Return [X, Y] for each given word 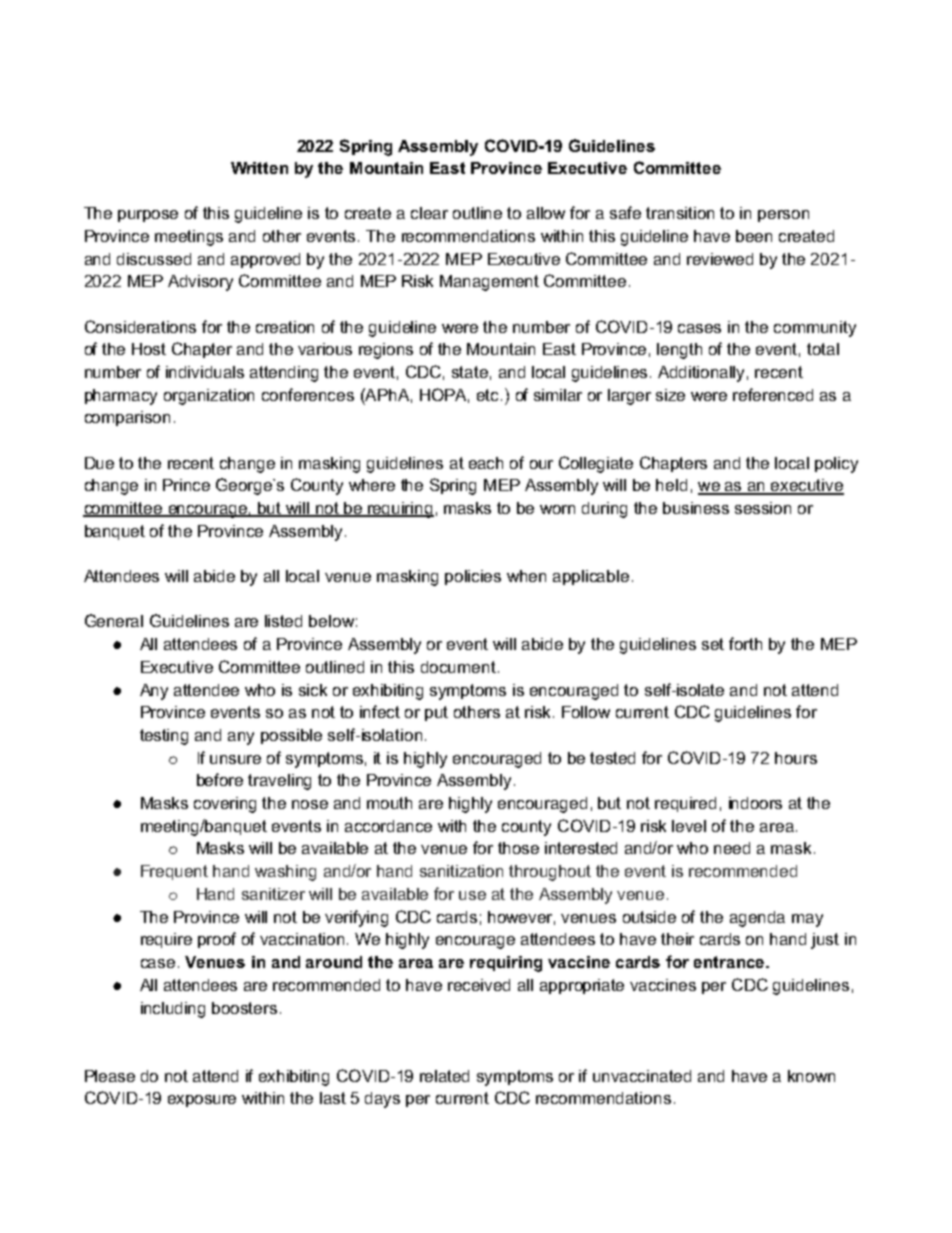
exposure [202, 1101]
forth [745, 643]
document [458, 667]
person [783, 216]
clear [429, 213]
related [444, 1076]
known [811, 1076]
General [114, 620]
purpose [148, 216]
